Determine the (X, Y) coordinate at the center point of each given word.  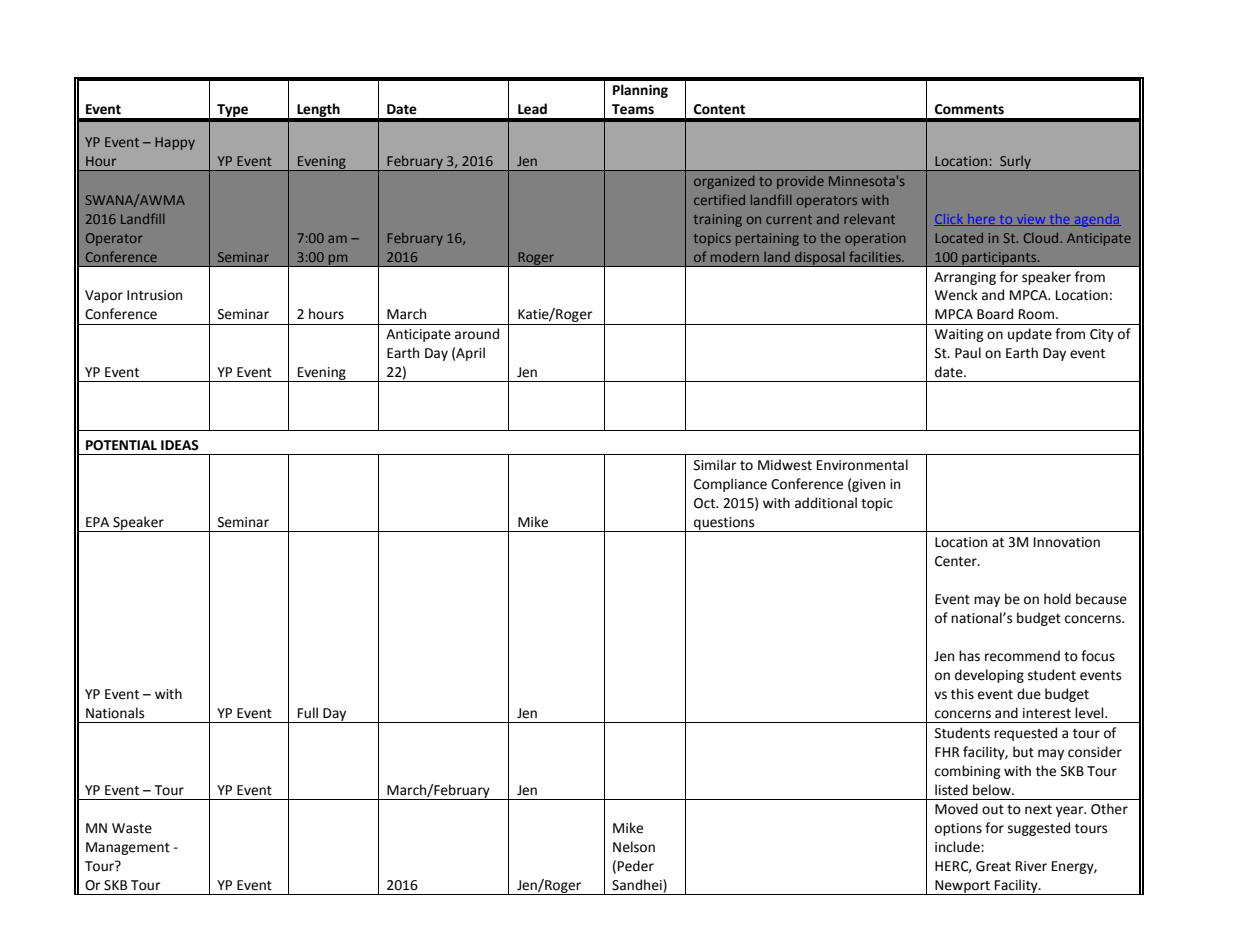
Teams (633, 109)
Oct (706, 503)
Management (128, 848)
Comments (969, 109)
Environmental (862, 465)
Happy (175, 143)
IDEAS (180, 445)
